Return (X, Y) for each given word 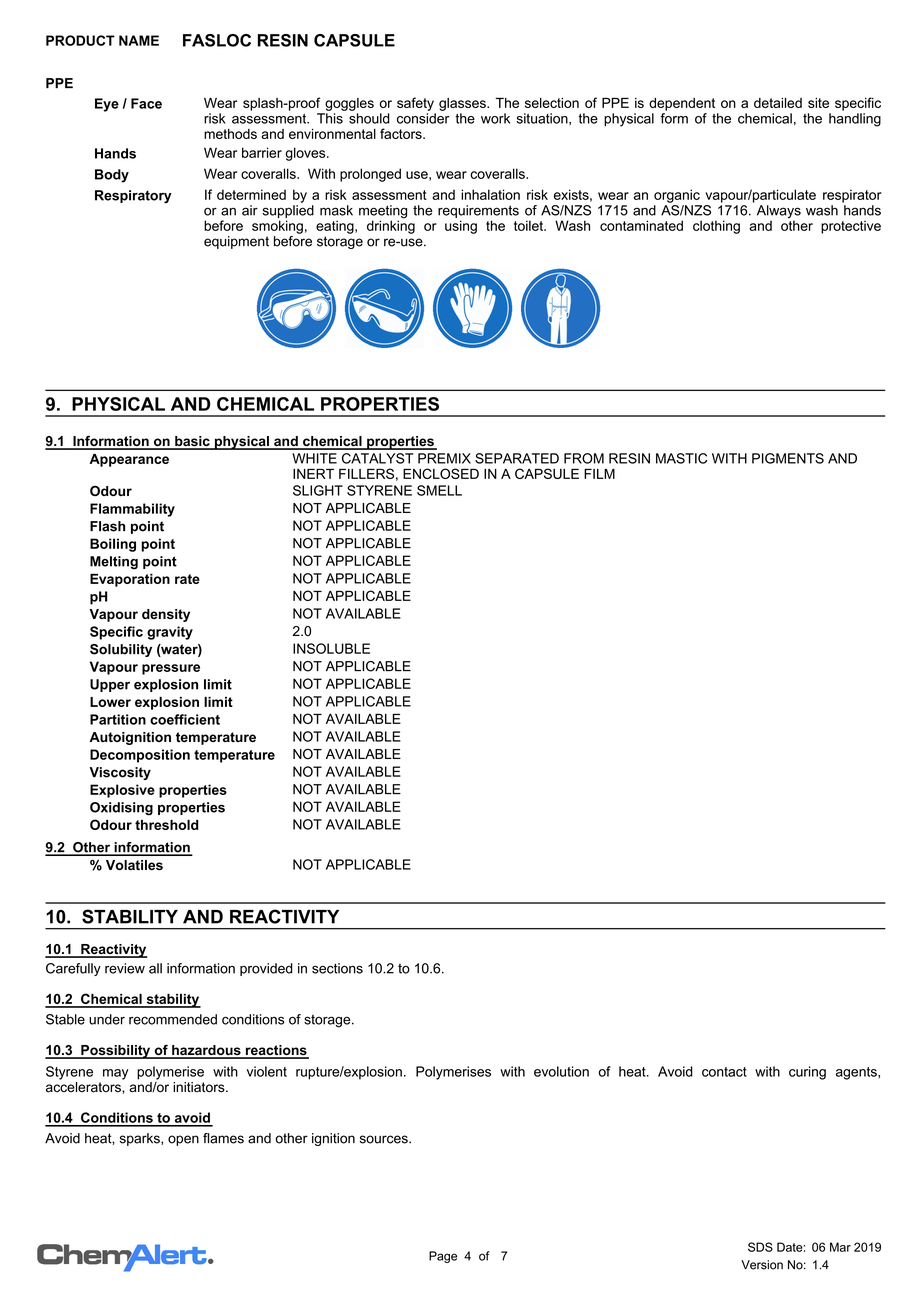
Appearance (129, 460)
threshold (166, 825)
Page (443, 1257)
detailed (778, 103)
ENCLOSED (441, 473)
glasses (463, 104)
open (183, 1140)
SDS (760, 1247)
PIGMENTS (788, 458)
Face (146, 103)
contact (724, 1072)
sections (337, 968)
